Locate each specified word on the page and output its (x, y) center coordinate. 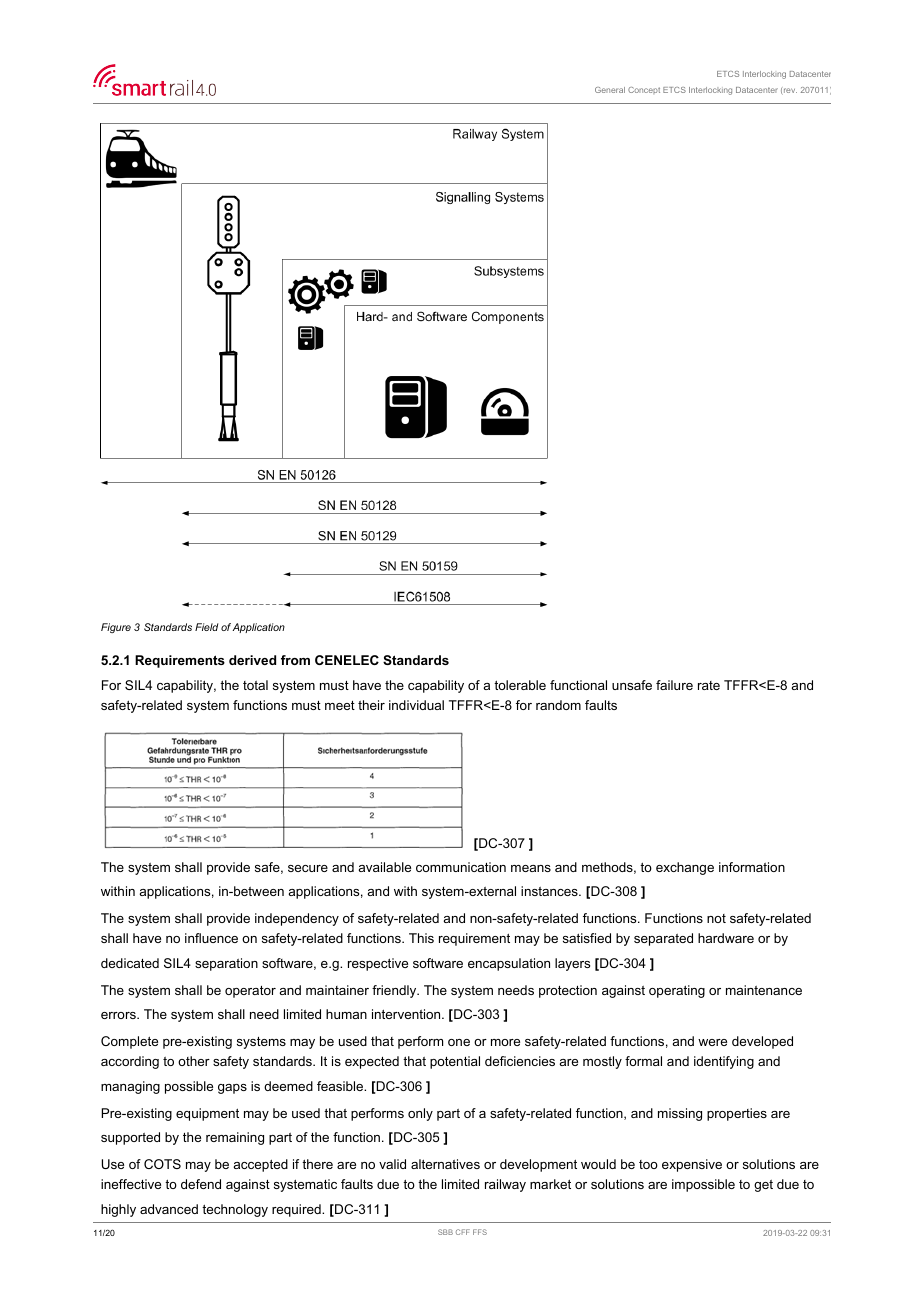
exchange (685, 868)
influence (211, 938)
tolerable (520, 685)
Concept (644, 90)
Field (207, 627)
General (610, 90)
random (558, 705)
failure (674, 685)
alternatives (445, 1164)
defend (201, 1184)
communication (461, 867)
